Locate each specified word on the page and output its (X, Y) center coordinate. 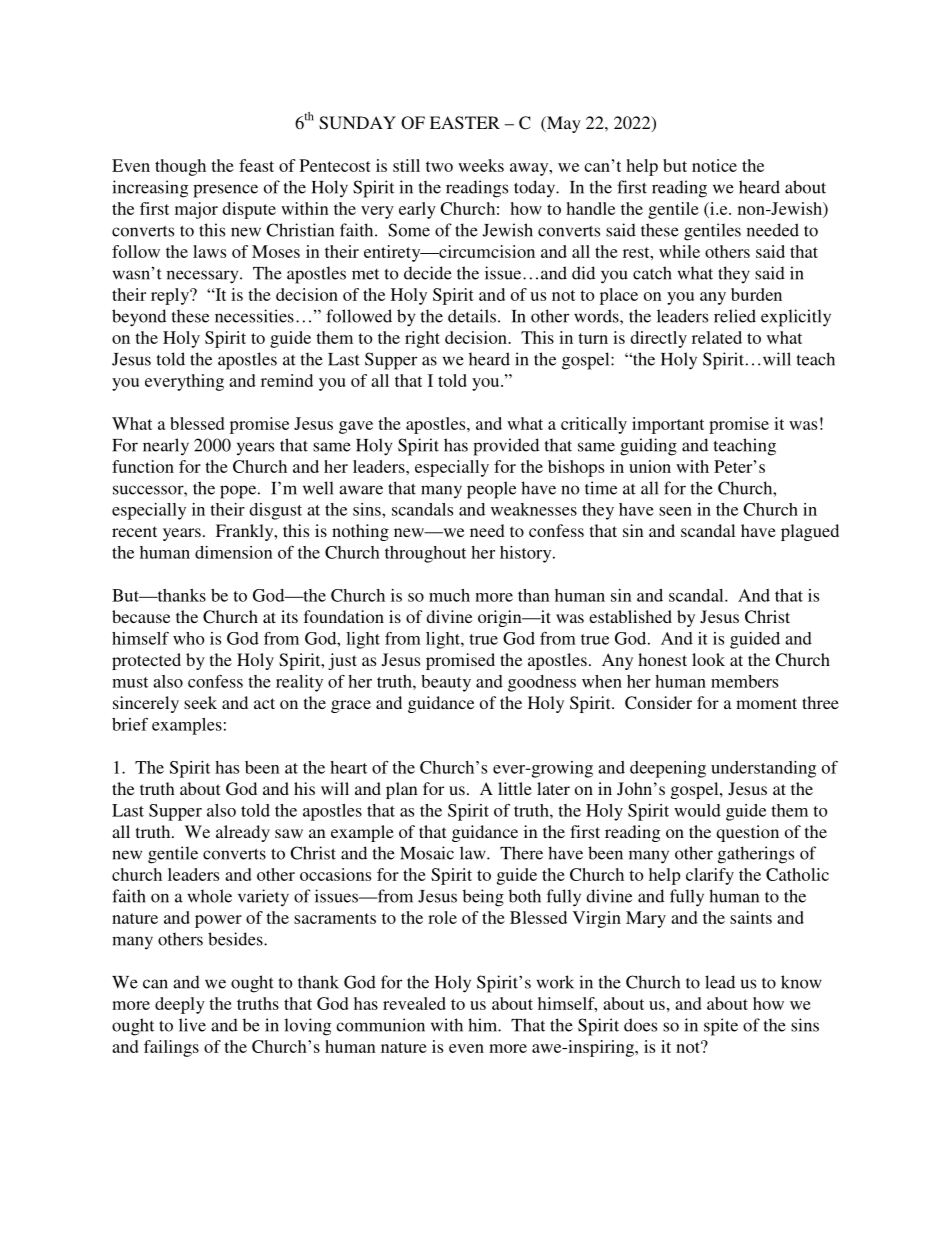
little (515, 788)
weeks (481, 165)
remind (287, 380)
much (449, 595)
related (717, 337)
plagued (810, 532)
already (243, 833)
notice (714, 165)
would (697, 810)
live (192, 1025)
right (422, 339)
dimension (234, 552)
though (180, 167)
